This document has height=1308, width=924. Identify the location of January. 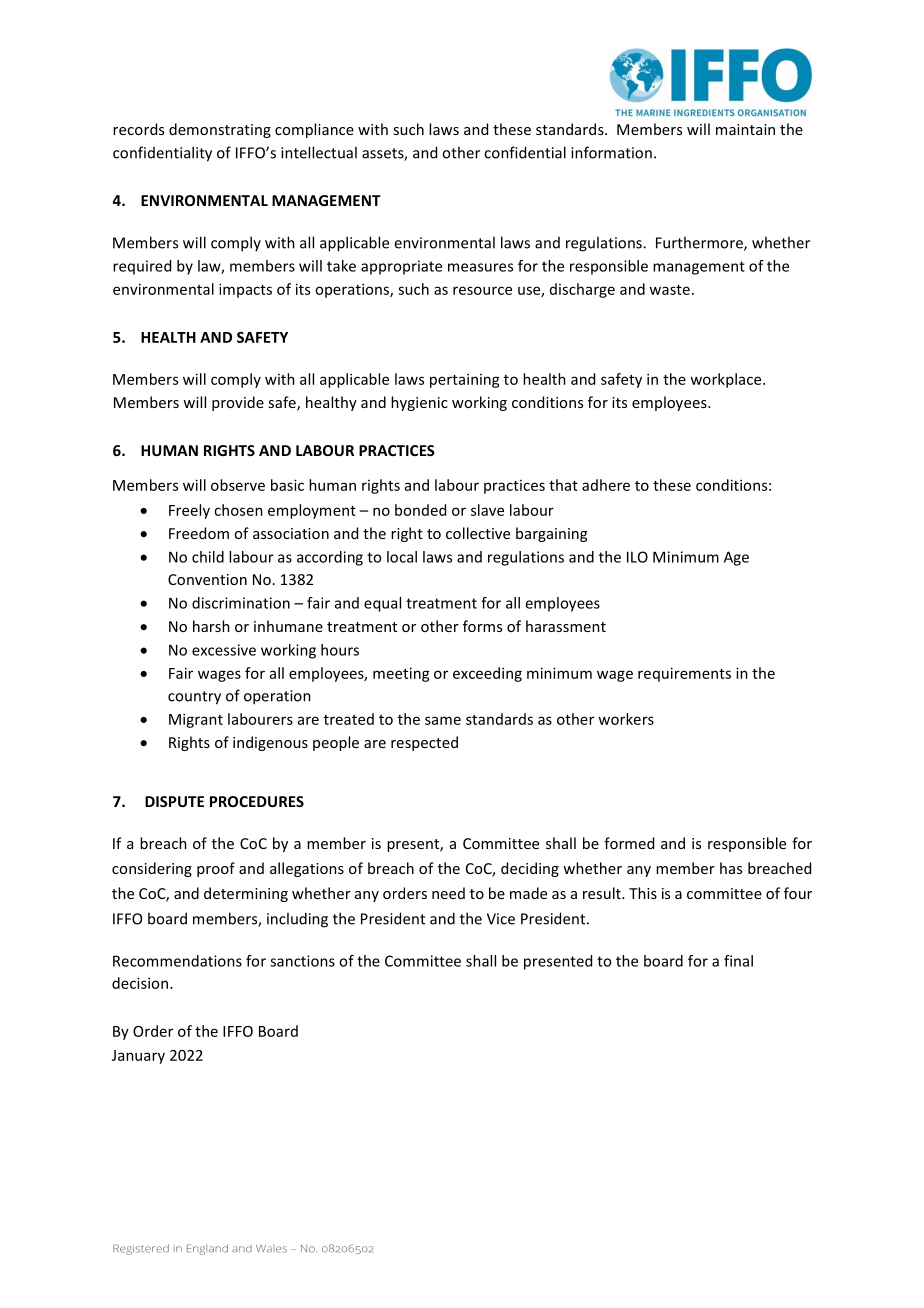
(138, 1057).
